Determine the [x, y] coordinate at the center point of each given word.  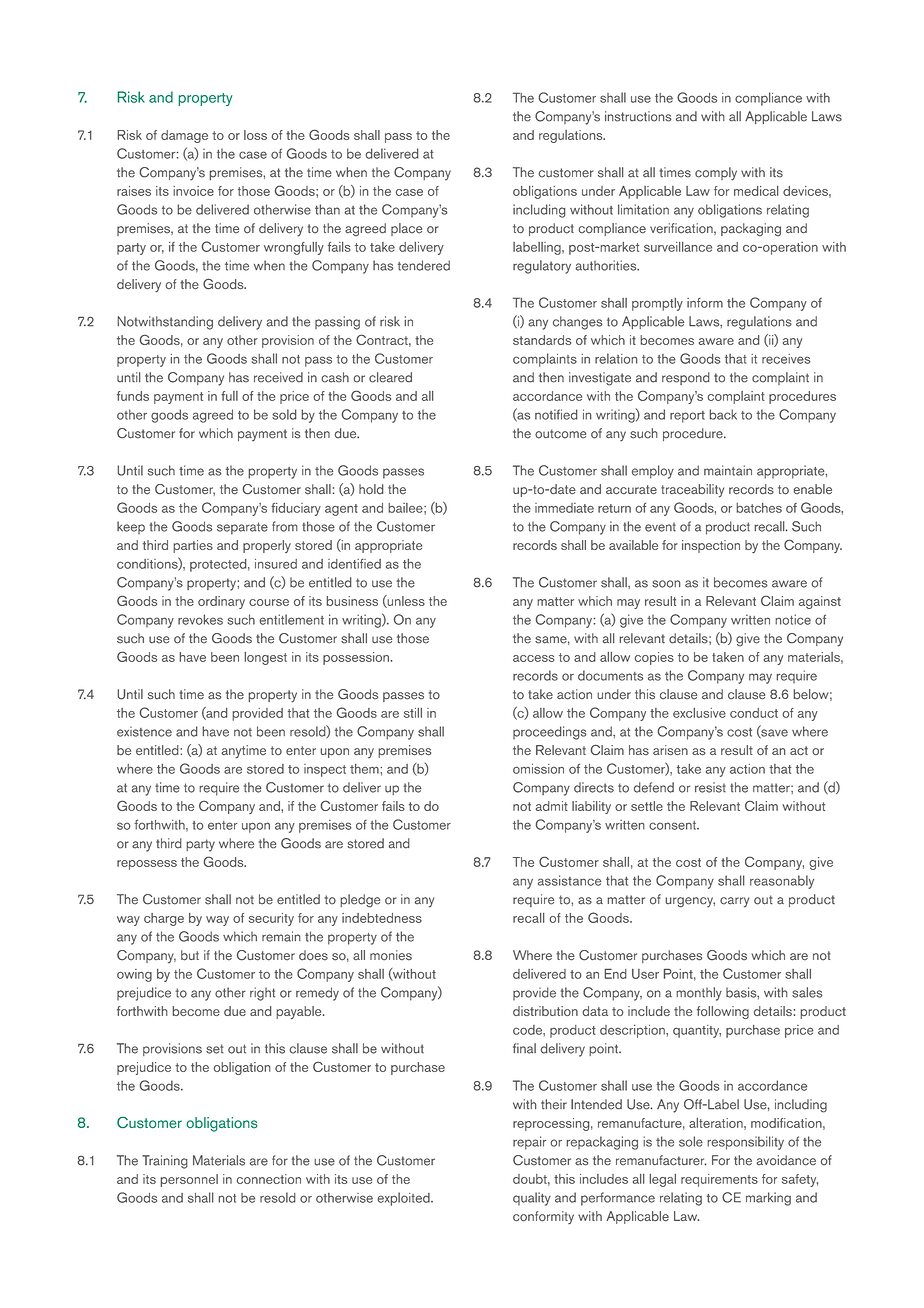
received [278, 377]
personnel [189, 1180]
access [533, 658]
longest [266, 658]
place [406, 229]
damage [184, 136]
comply [716, 174]
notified [556, 414]
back [723, 414]
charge [164, 919]
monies [391, 955]
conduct [754, 713]
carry [734, 902]
